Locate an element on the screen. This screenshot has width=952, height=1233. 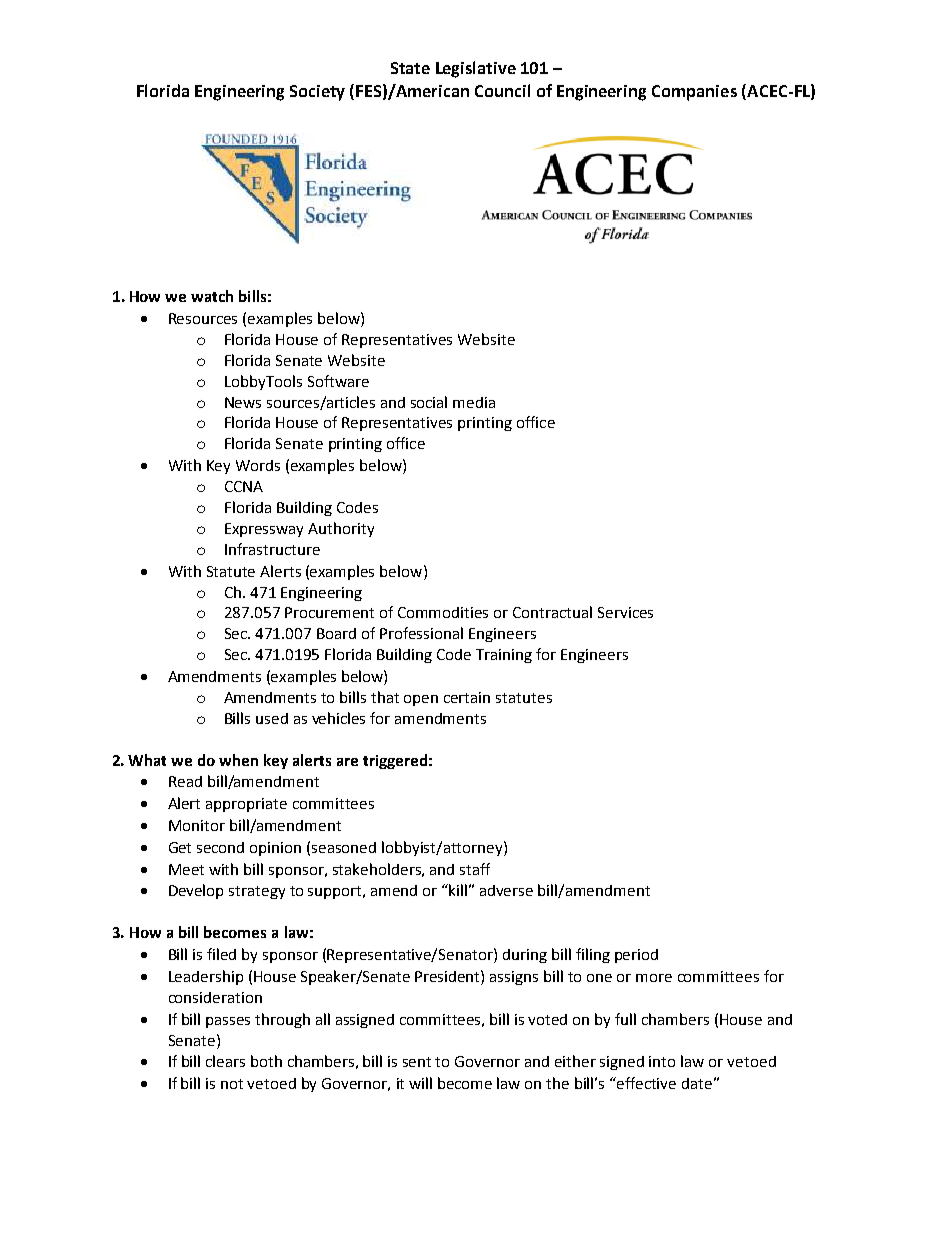
used is located at coordinates (272, 718).
